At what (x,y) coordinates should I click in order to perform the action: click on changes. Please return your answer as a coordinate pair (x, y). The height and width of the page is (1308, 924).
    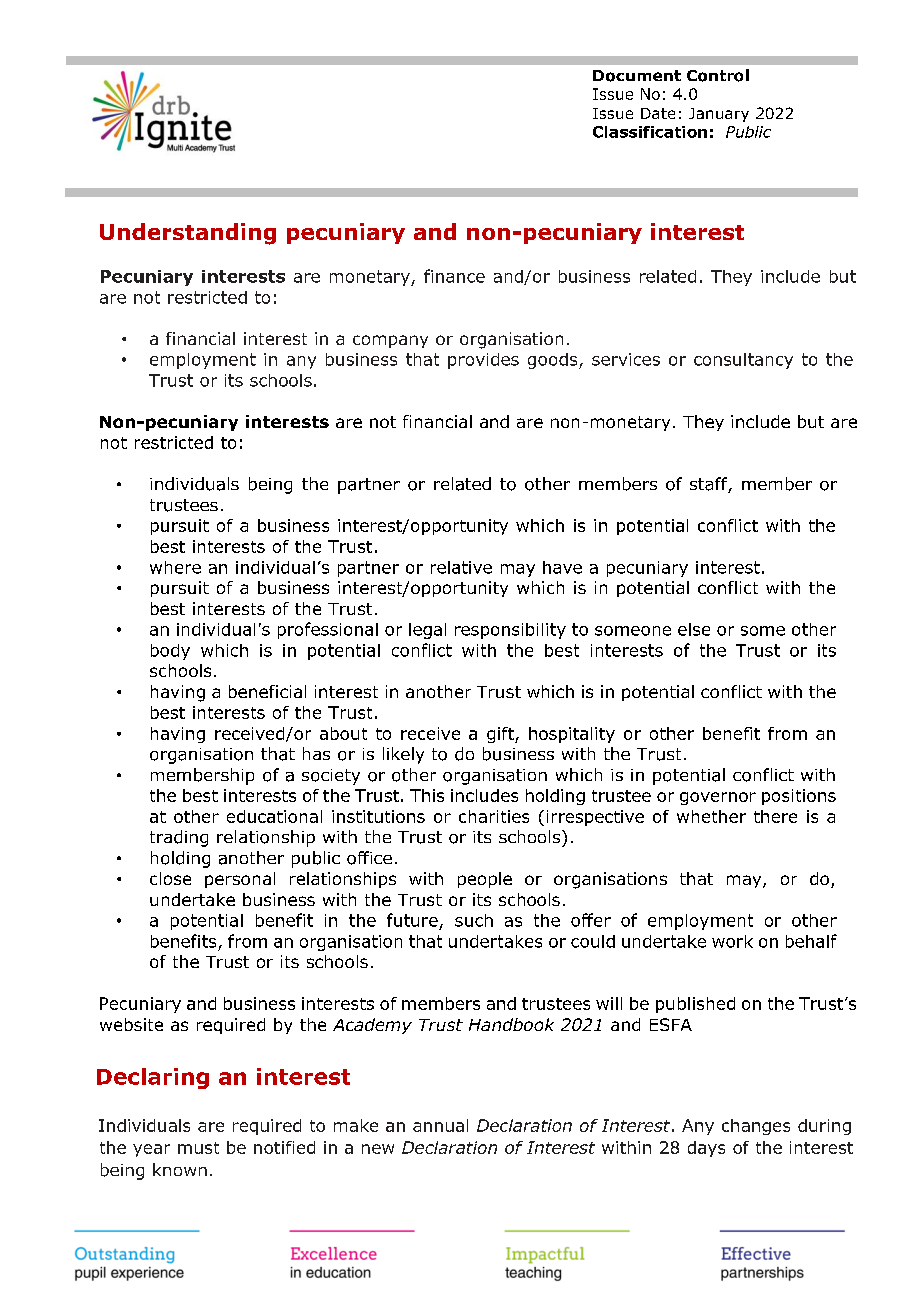
    Looking at the image, I should click on (756, 1127).
